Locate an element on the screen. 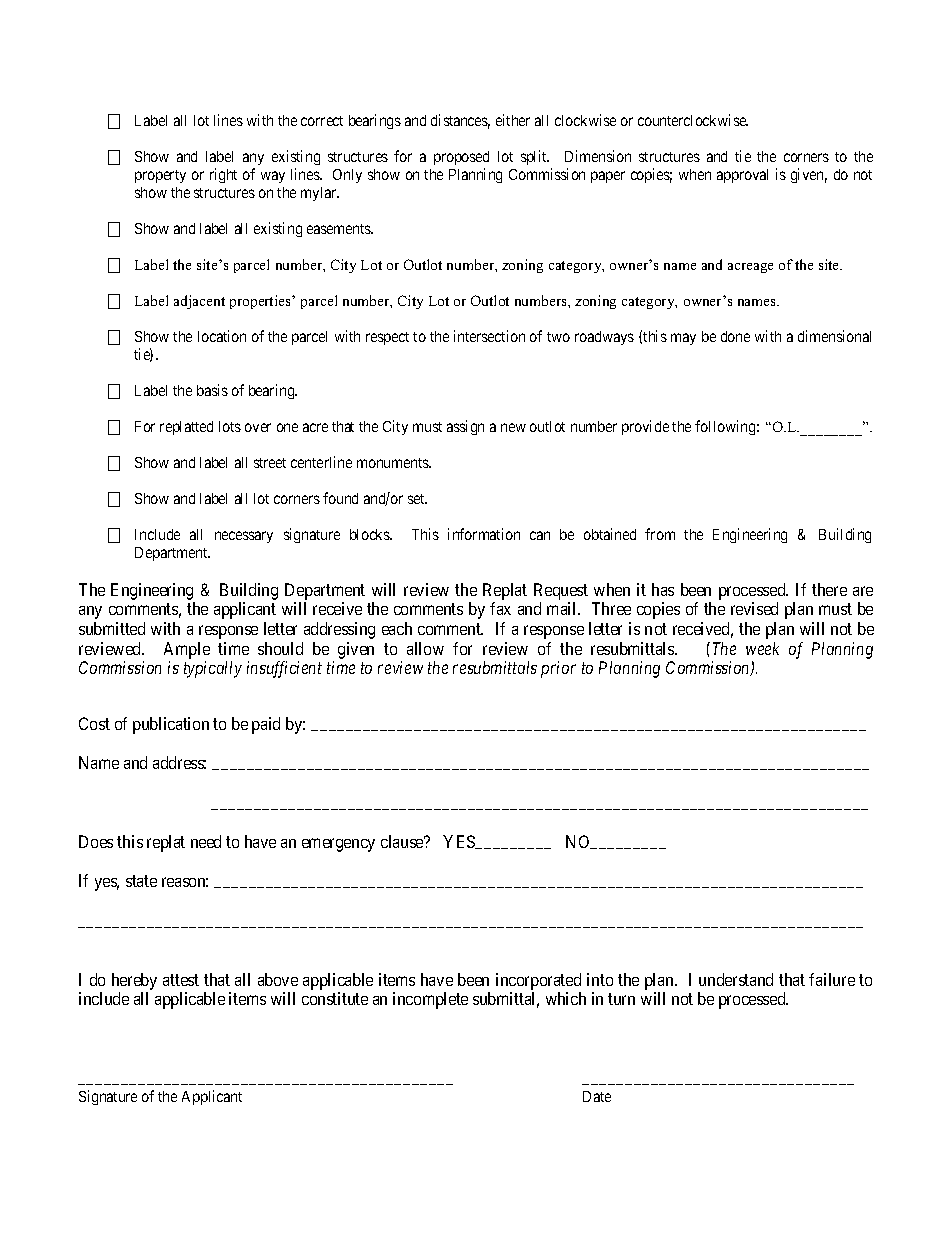  Ample is located at coordinates (187, 650).
